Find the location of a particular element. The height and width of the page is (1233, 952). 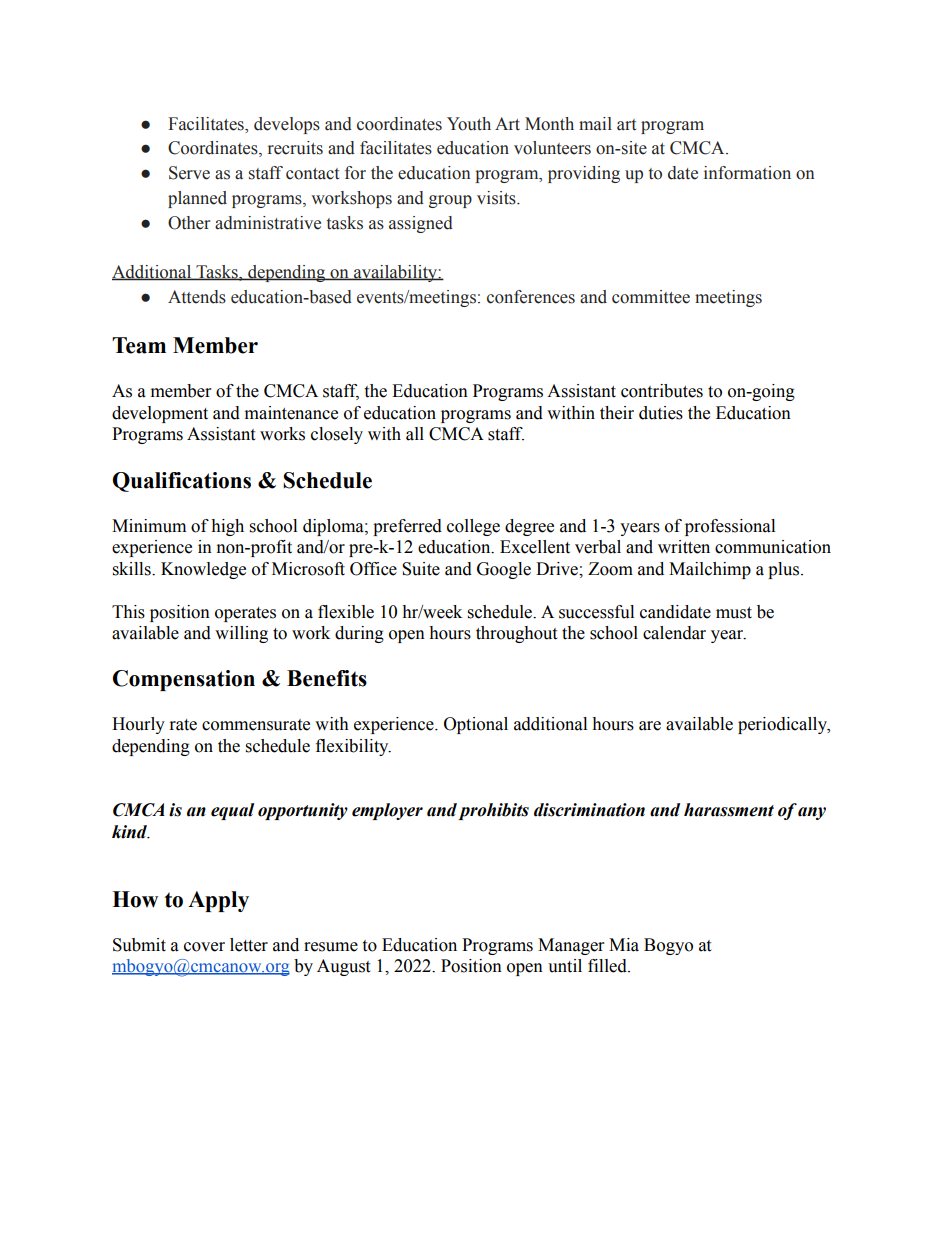

Compensation is located at coordinates (184, 680).
